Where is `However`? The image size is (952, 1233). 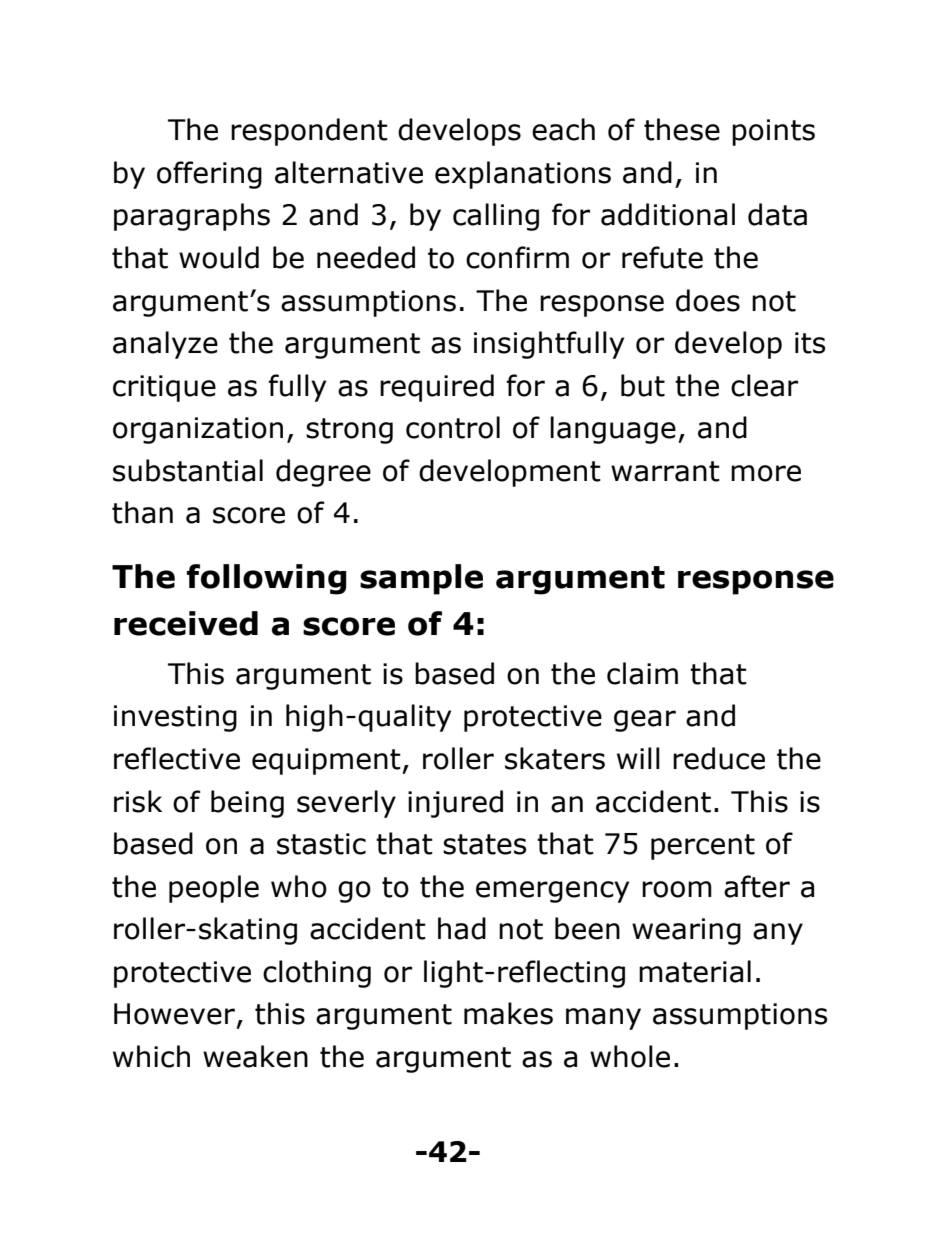
However is located at coordinates (174, 1014).
